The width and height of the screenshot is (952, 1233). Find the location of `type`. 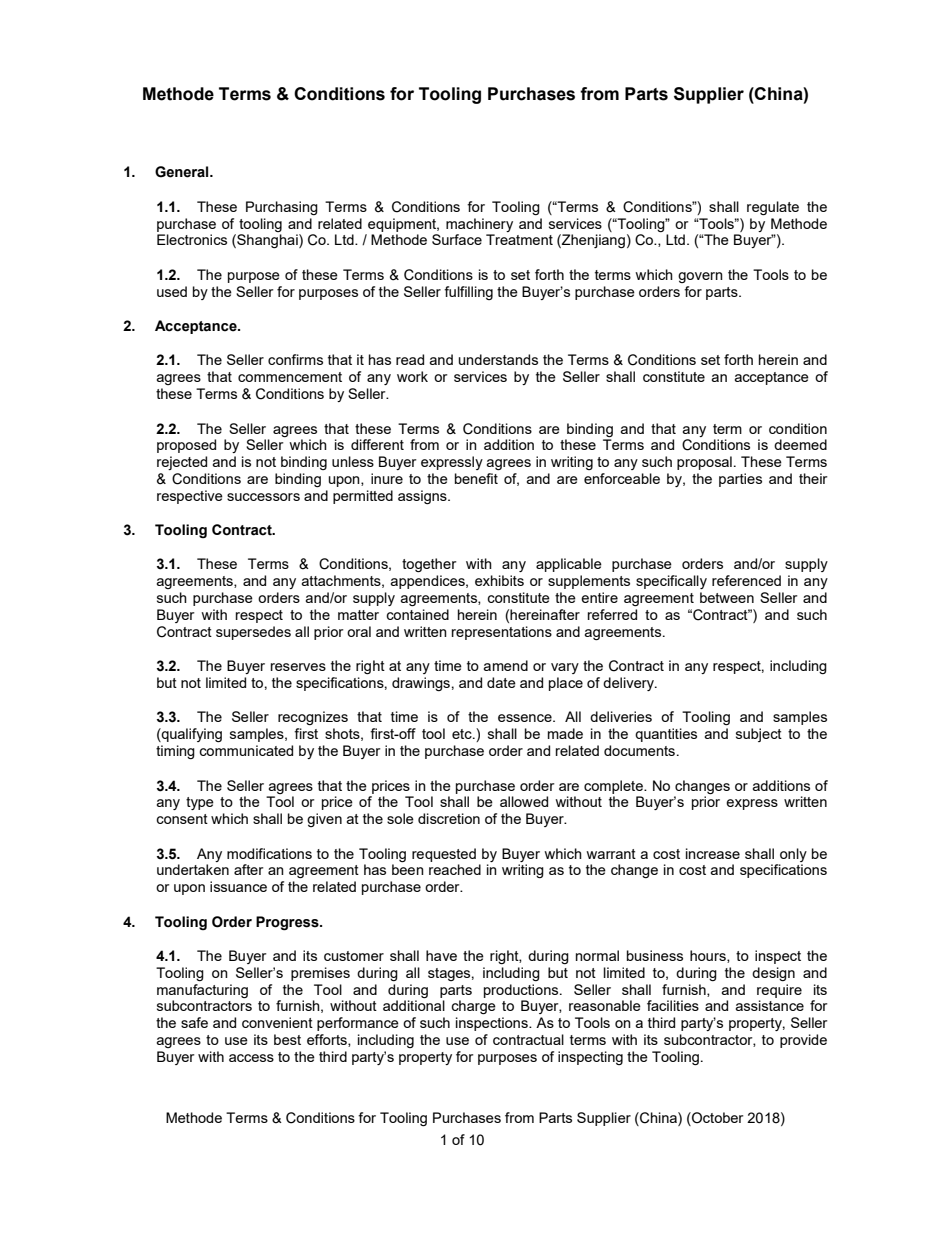

type is located at coordinates (200, 803).
